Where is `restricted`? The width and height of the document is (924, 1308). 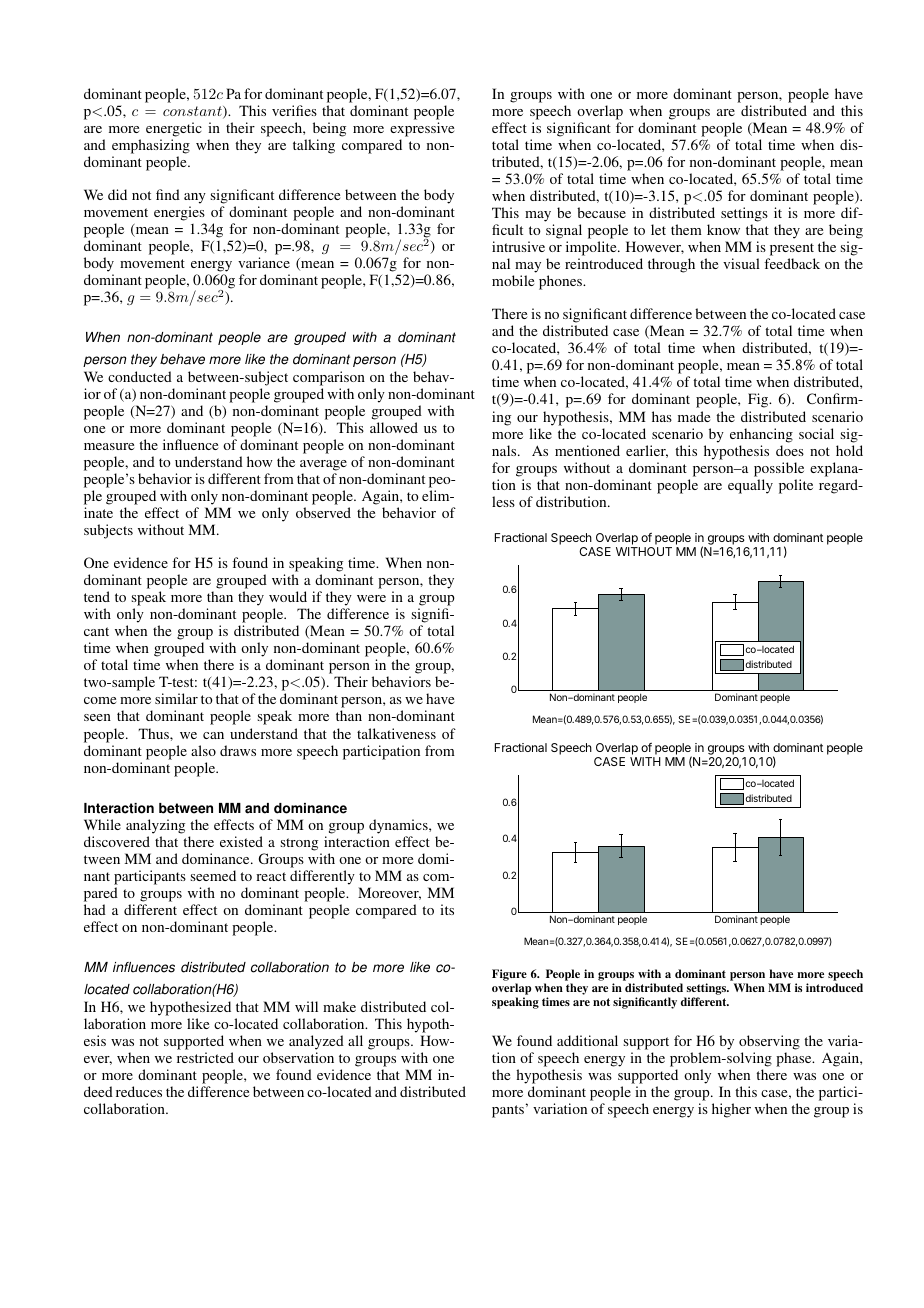 restricted is located at coordinates (205, 1057).
